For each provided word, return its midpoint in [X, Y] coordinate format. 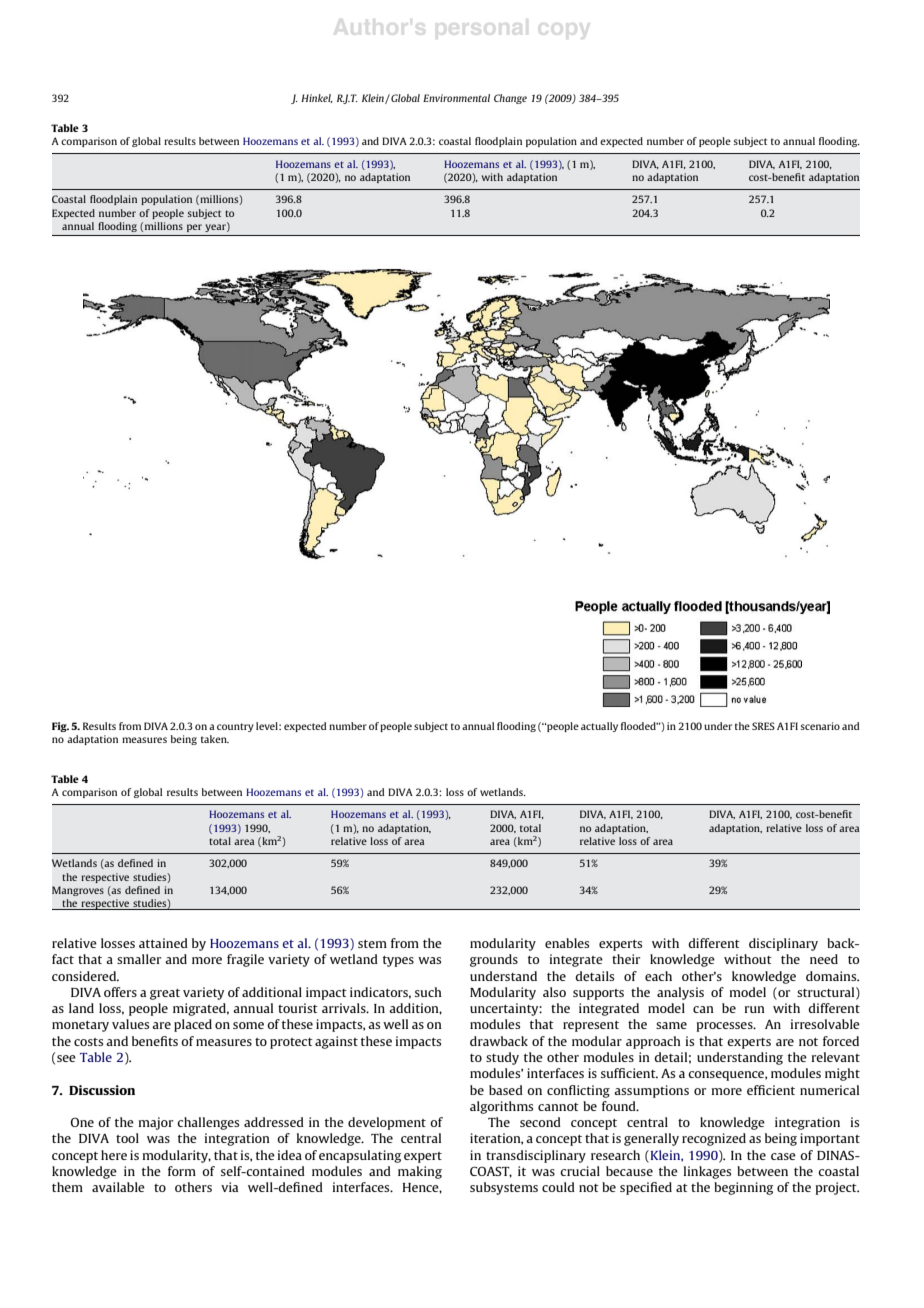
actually [599, 727]
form [182, 1171]
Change [510, 99]
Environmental [456, 98]
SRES [763, 726]
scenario [820, 726]
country [235, 727]
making [420, 1172]
